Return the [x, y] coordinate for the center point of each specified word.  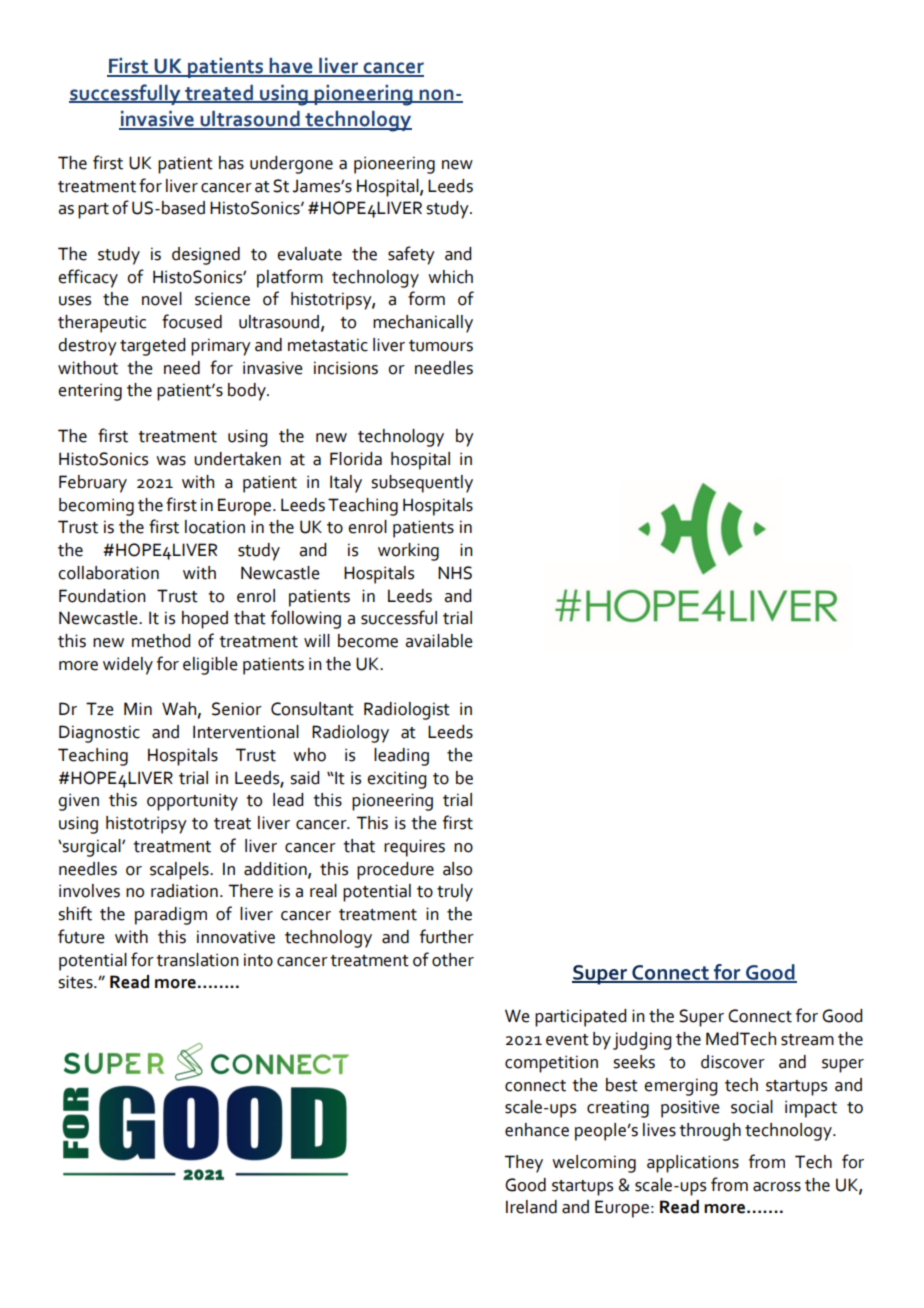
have [291, 67]
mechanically [423, 324]
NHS [455, 573]
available [439, 641]
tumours [441, 346]
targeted [152, 347]
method [161, 641]
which [450, 277]
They [524, 1164]
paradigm [171, 916]
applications [693, 1164]
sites [76, 982]
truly [455, 893]
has [231, 163]
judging [642, 1041]
